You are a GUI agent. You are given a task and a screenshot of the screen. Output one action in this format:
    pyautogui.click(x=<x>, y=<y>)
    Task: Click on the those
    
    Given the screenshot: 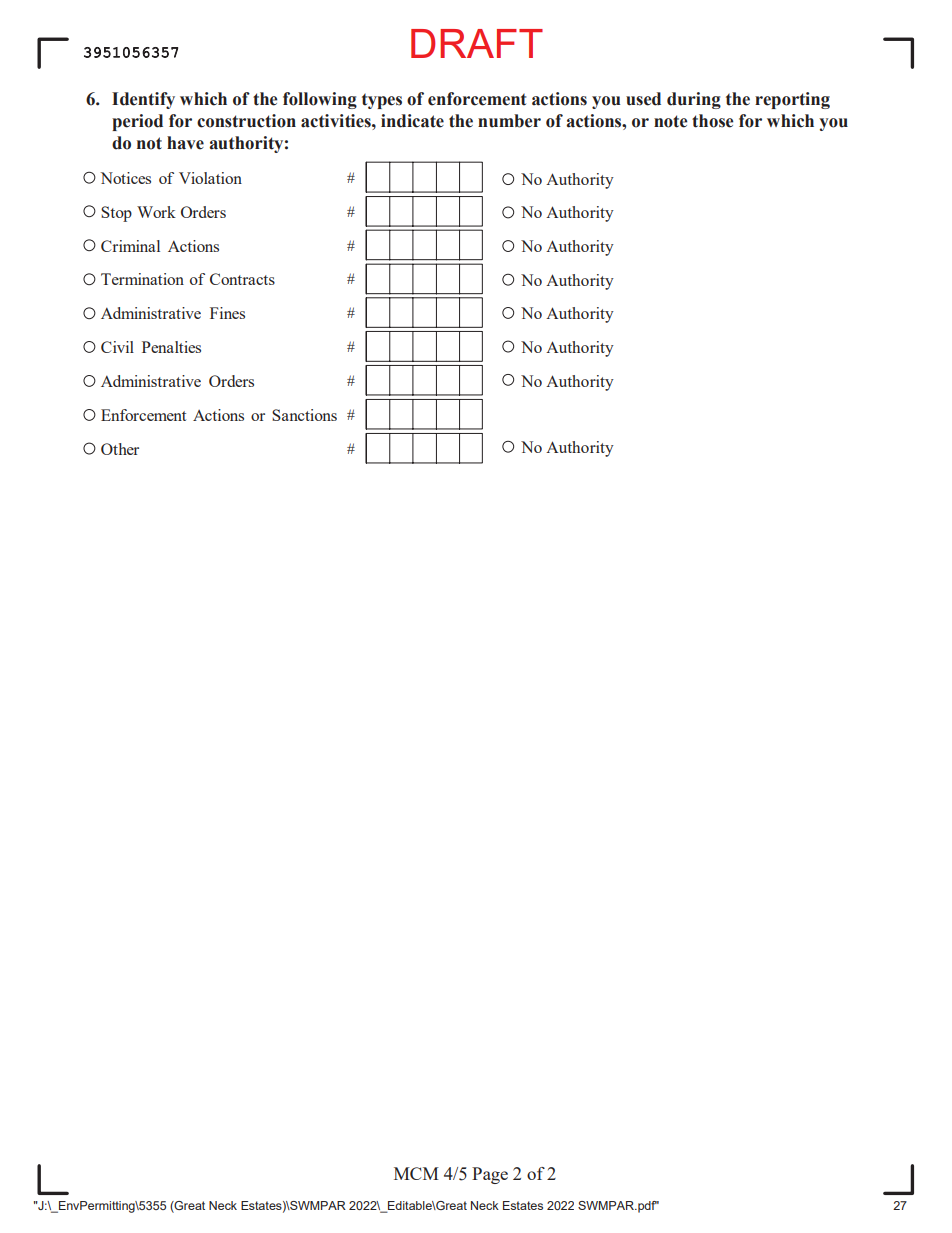 What is the action you would take?
    pyautogui.click(x=712, y=121)
